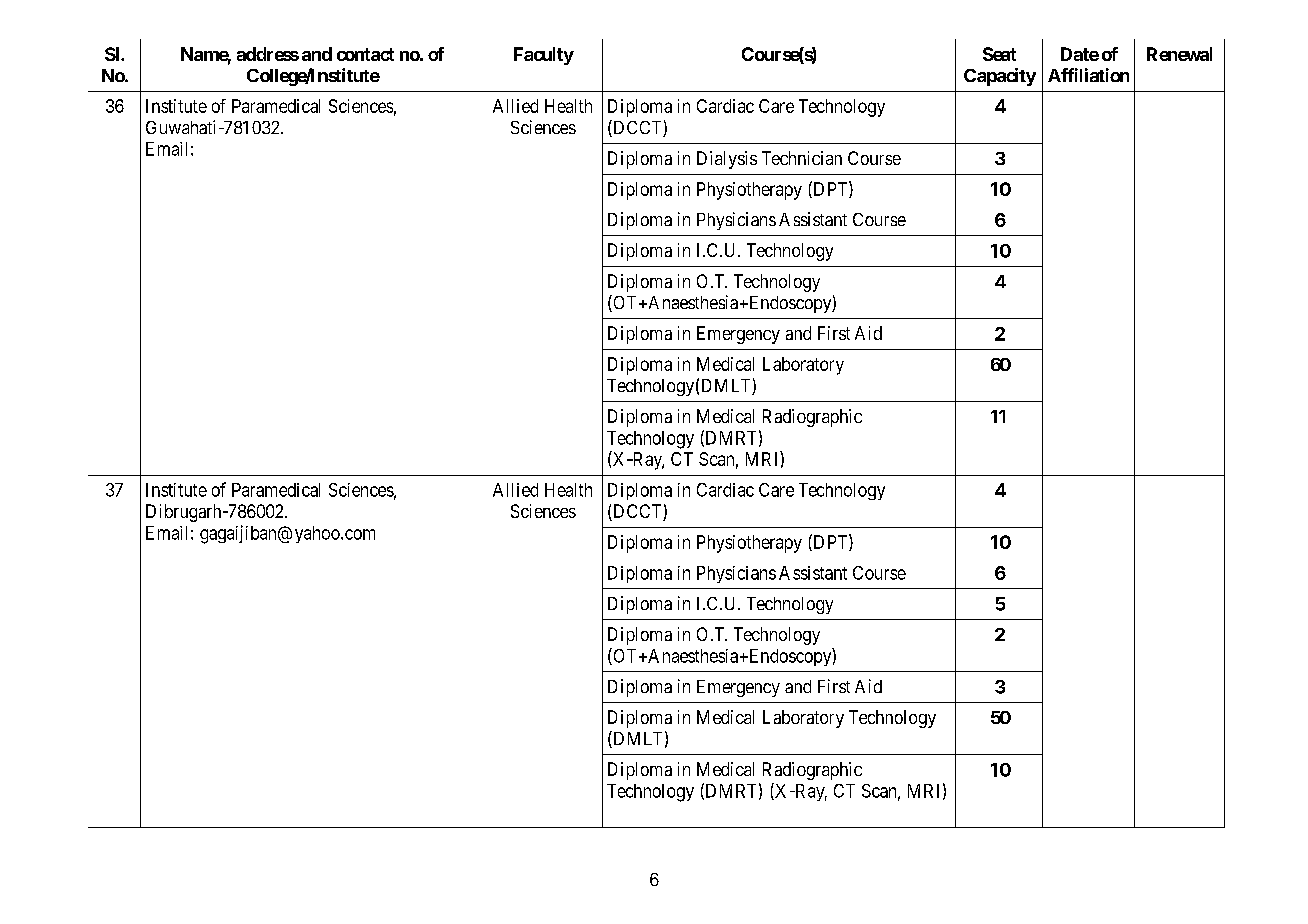 Image resolution: width=1308 pixels, height=924 pixels. What do you see at coordinates (1088, 75) in the image?
I see `Affiliation` at bounding box center [1088, 75].
